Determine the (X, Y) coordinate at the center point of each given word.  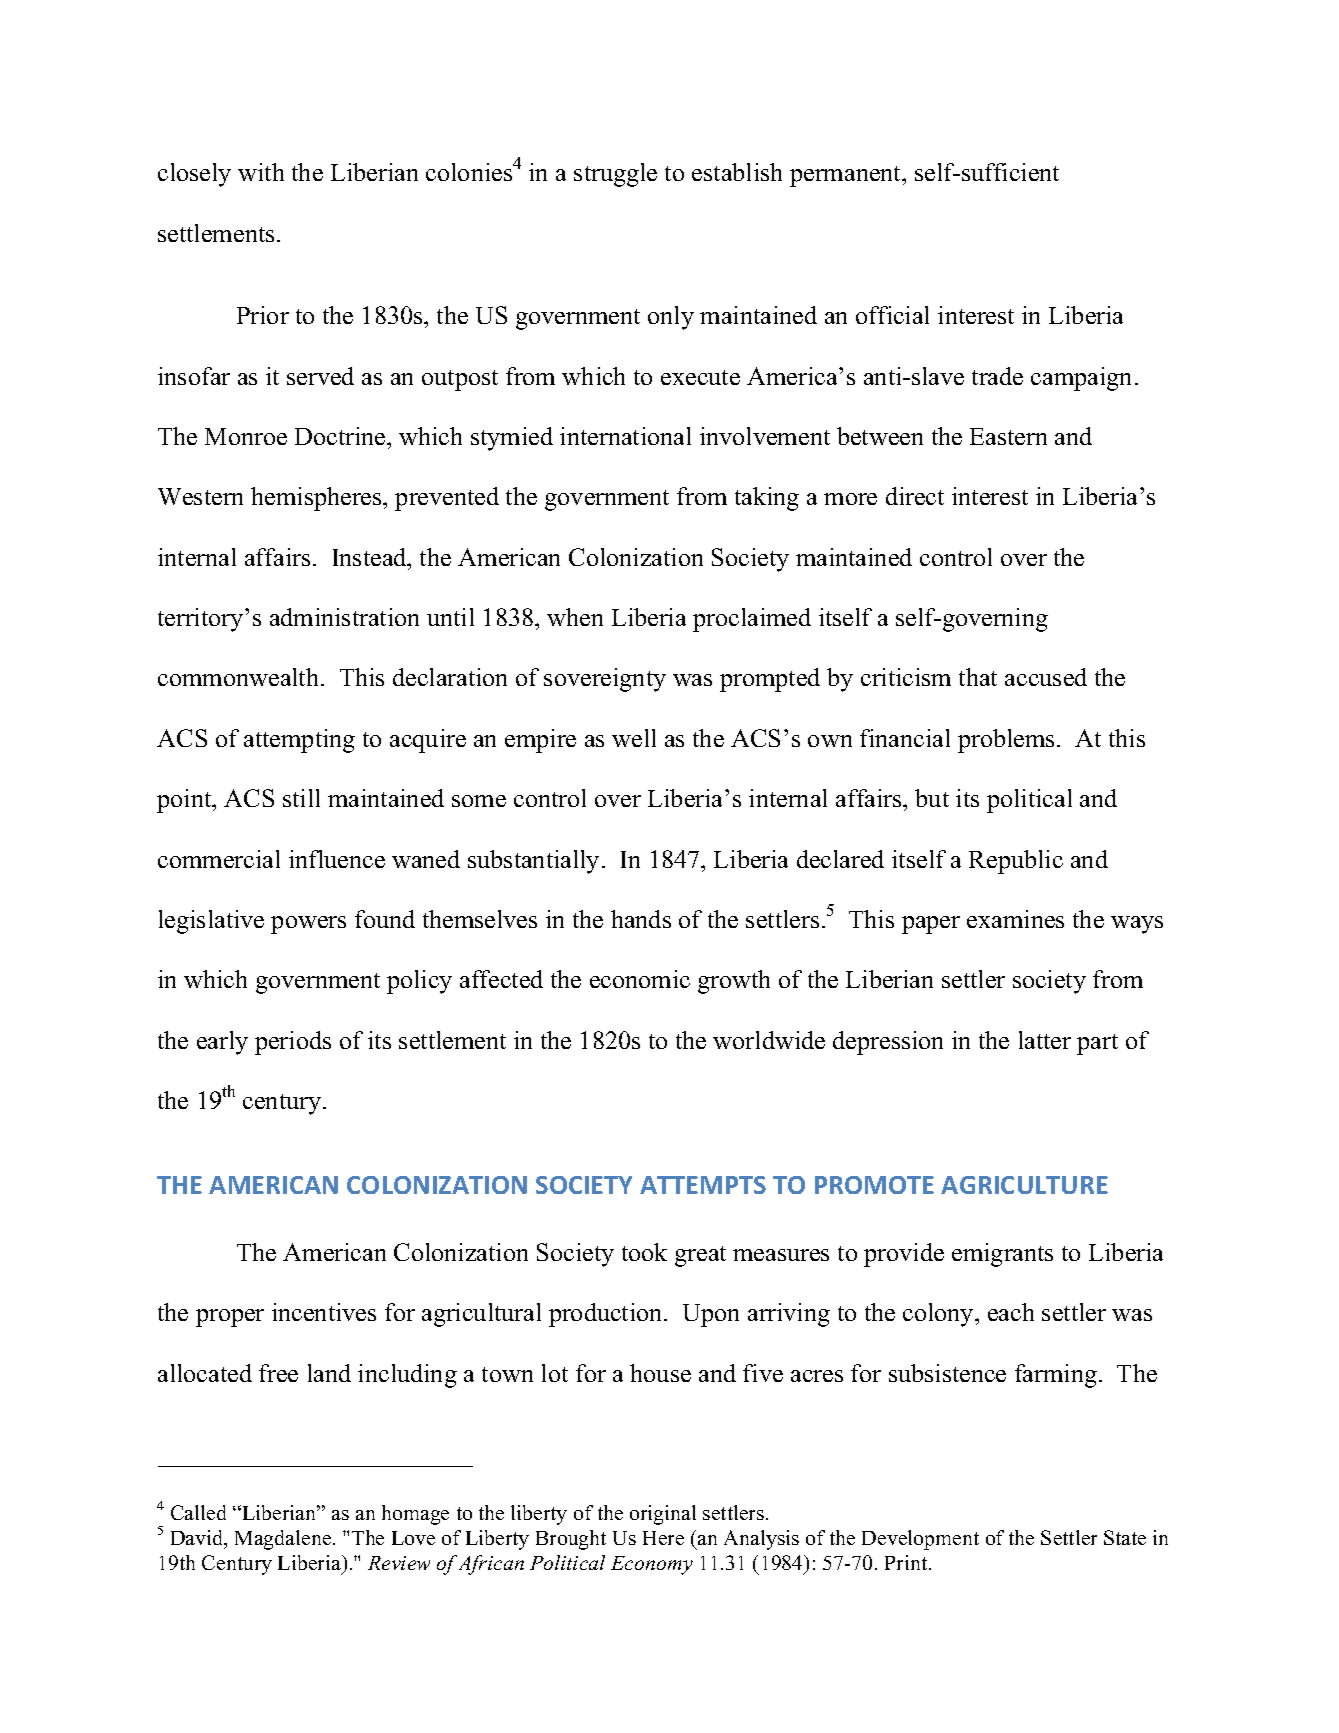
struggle (615, 175)
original (663, 1515)
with (261, 172)
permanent (847, 176)
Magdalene (284, 1540)
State (1125, 1537)
